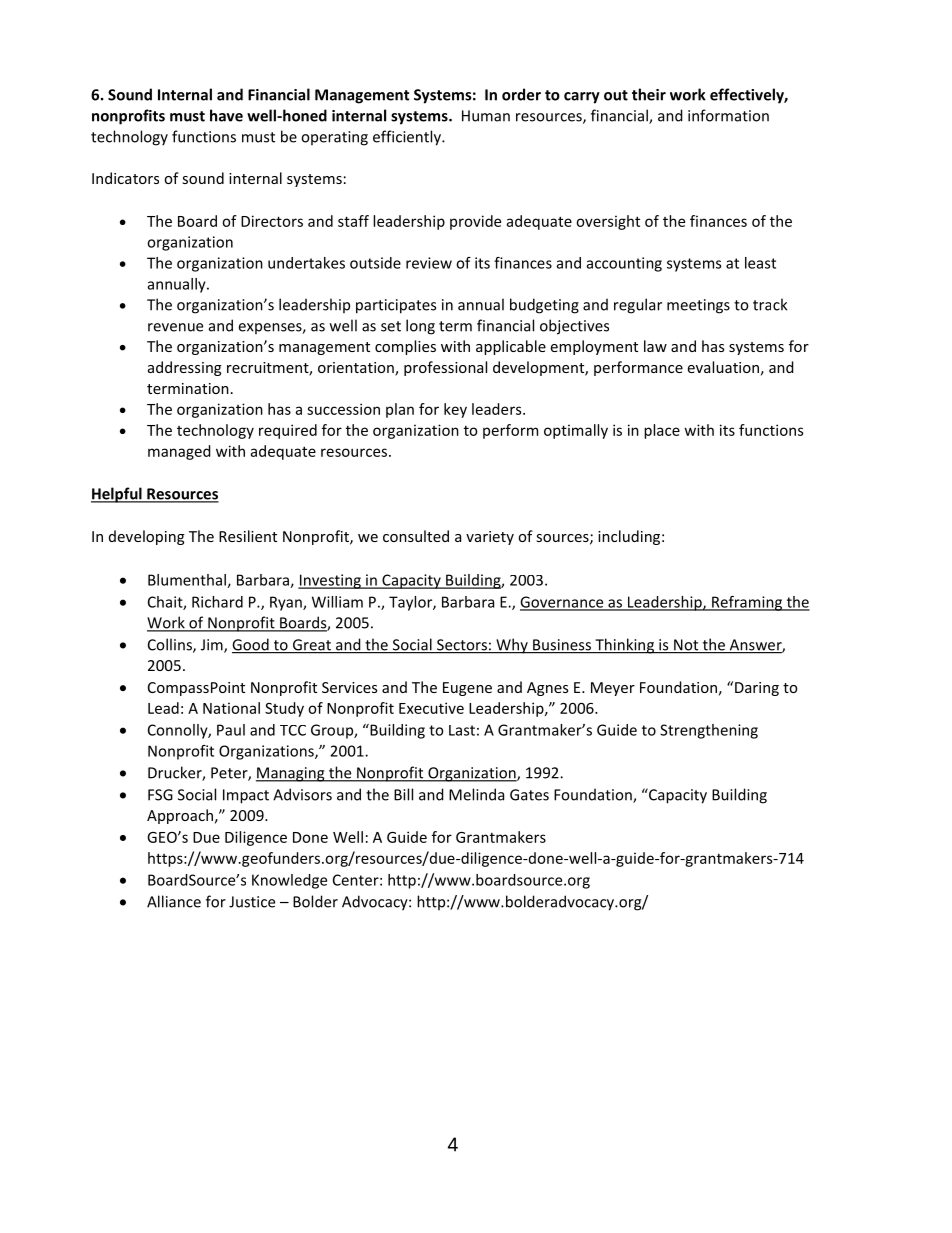 The image size is (952, 1233). What do you see at coordinates (728, 115) in the page?
I see `information` at bounding box center [728, 115].
